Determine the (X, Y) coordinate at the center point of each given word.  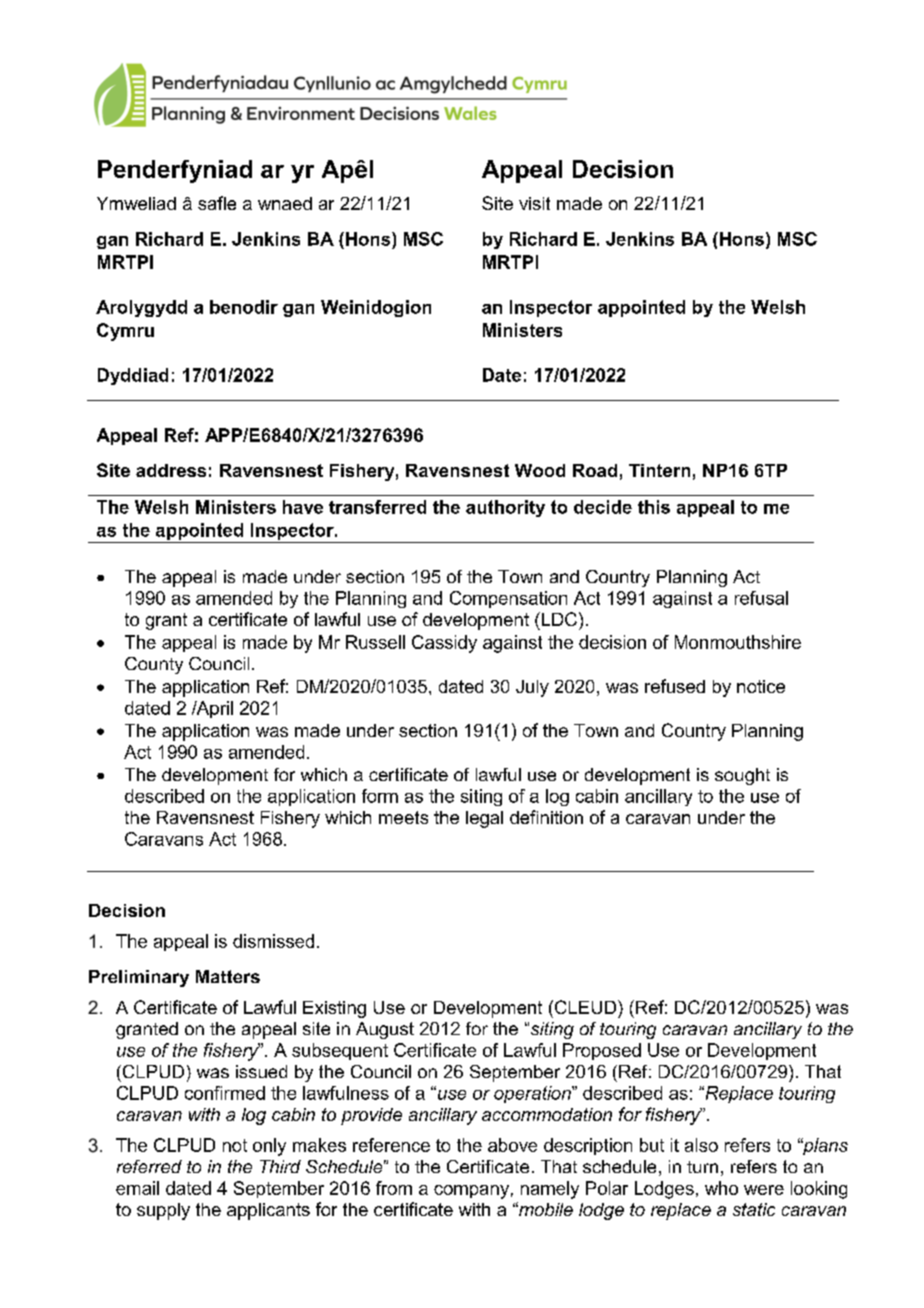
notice (761, 686)
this (654, 507)
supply (163, 1211)
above (512, 1145)
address (171, 470)
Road (595, 470)
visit (534, 203)
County (154, 665)
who (721, 1188)
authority (505, 508)
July (532, 688)
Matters (228, 976)
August (385, 1030)
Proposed (602, 1051)
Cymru (125, 332)
